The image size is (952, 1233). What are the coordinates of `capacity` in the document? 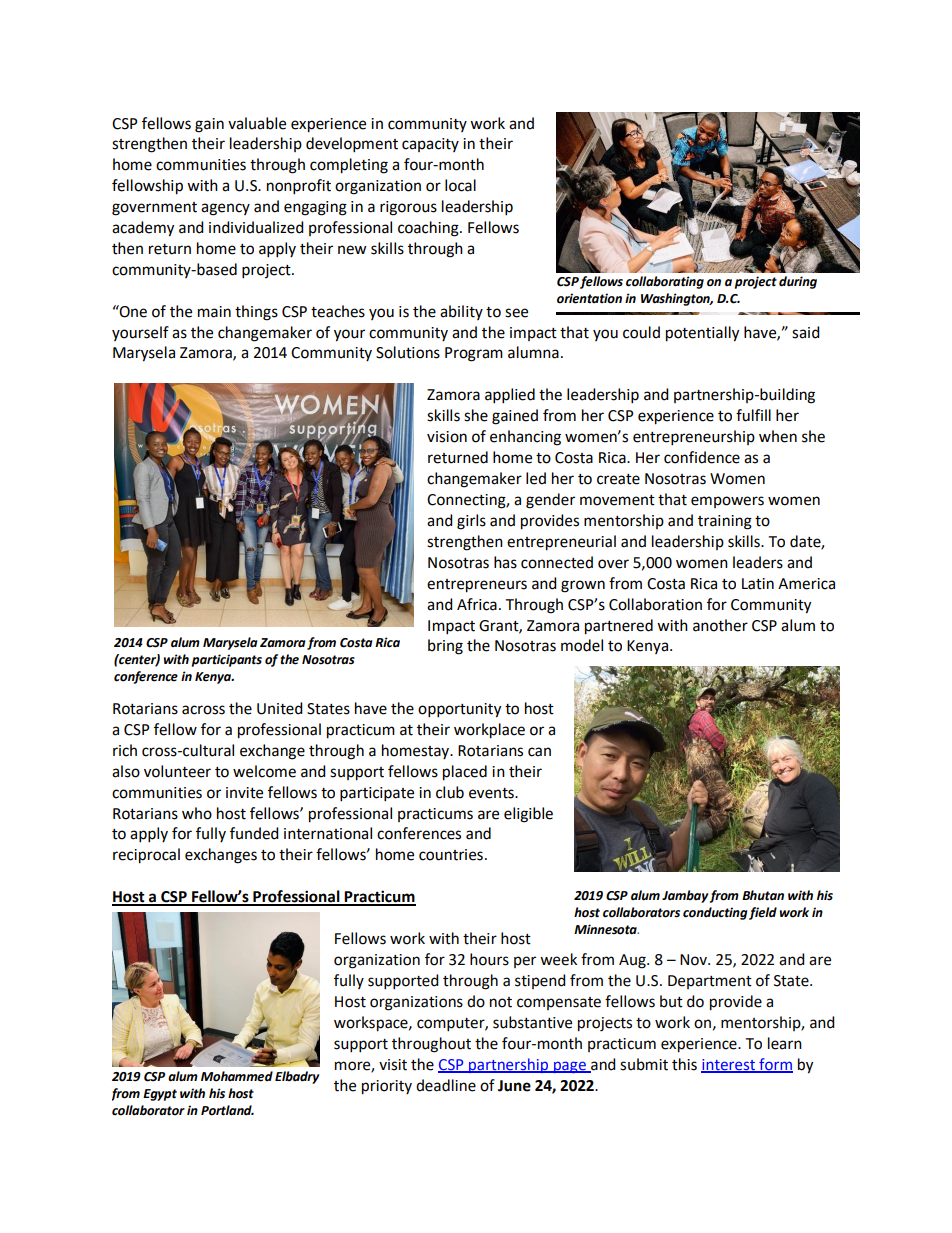 It's located at (430, 145).
